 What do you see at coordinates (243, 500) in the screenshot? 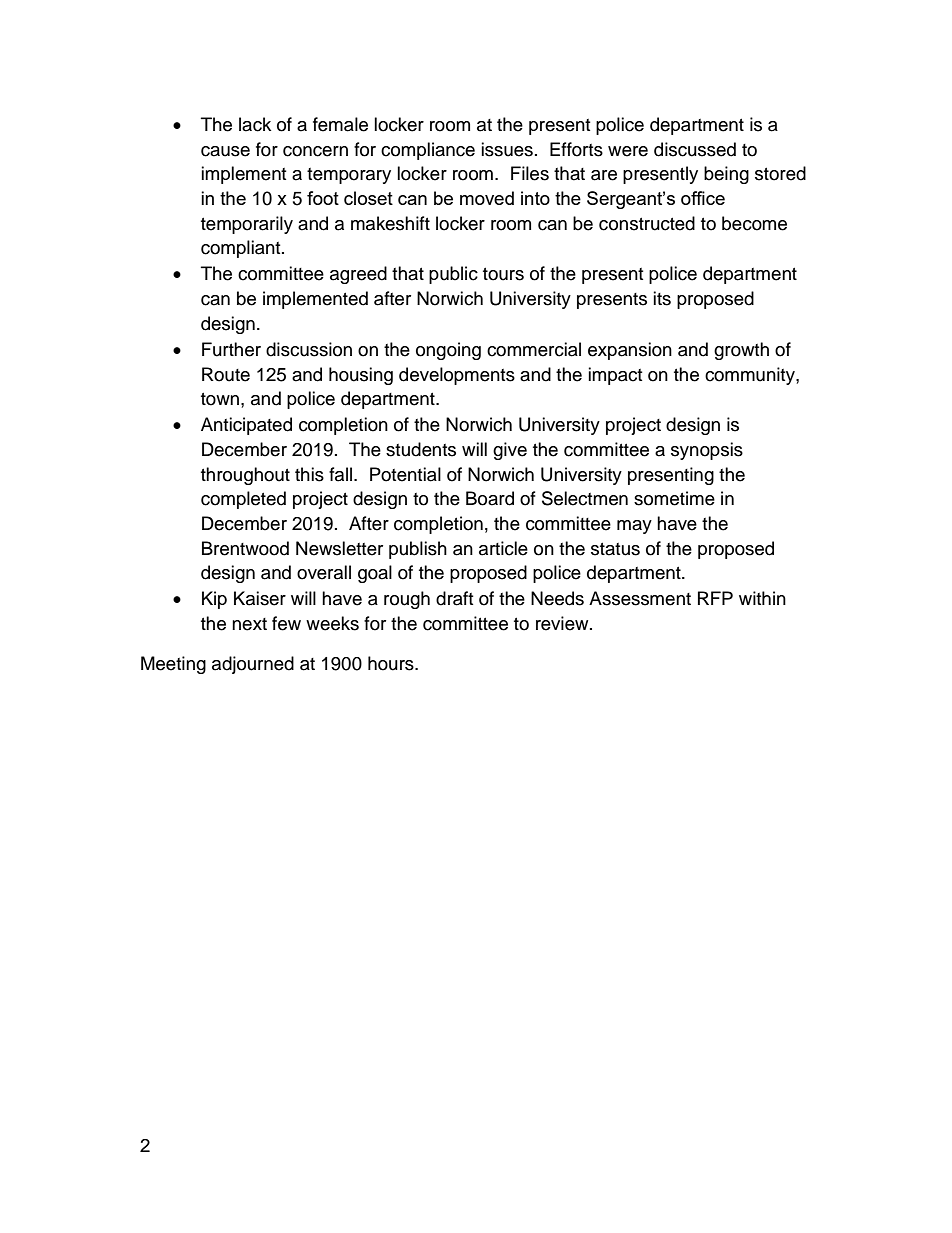
I see `completed` at bounding box center [243, 500].
